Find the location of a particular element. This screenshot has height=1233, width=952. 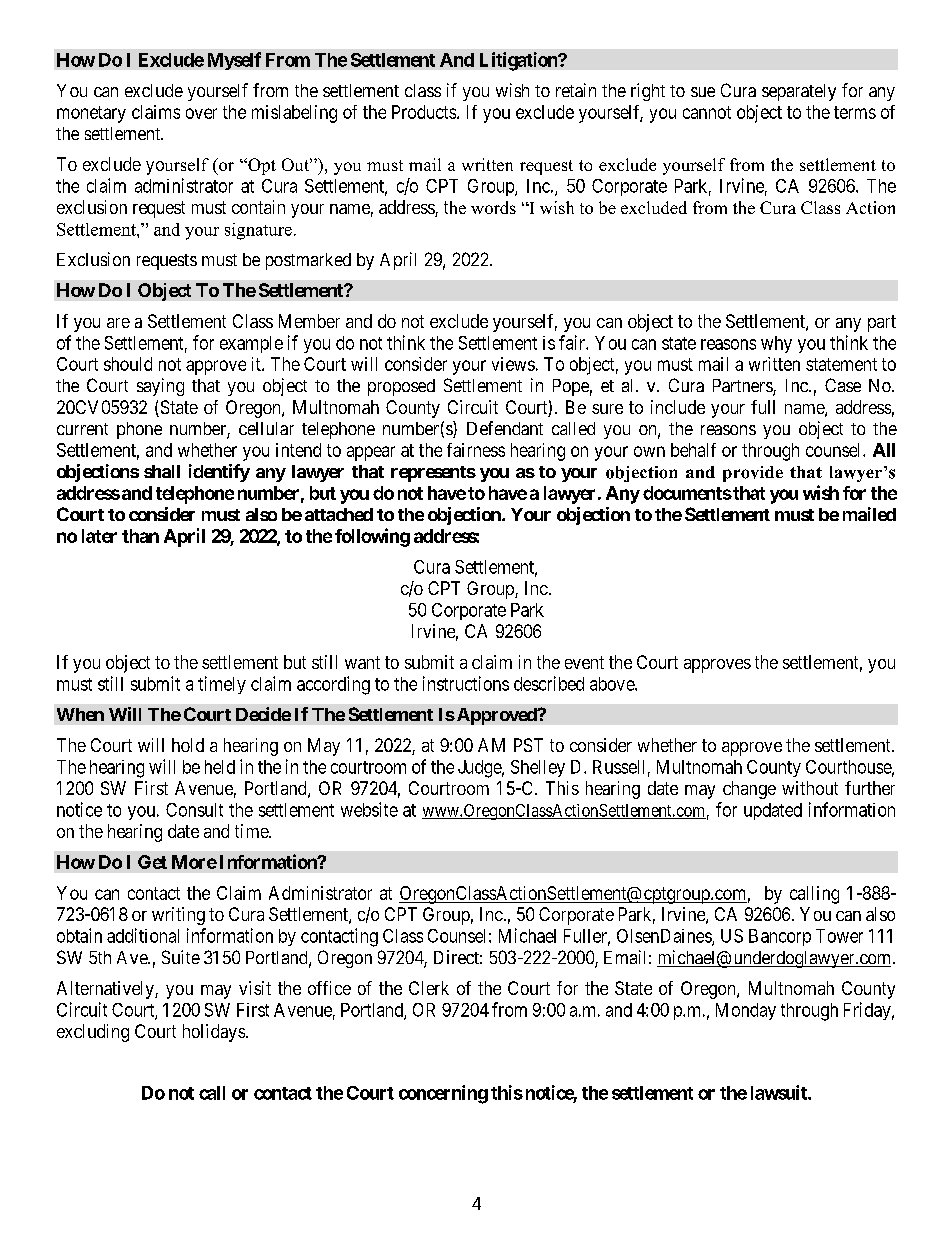

change is located at coordinates (749, 790).
